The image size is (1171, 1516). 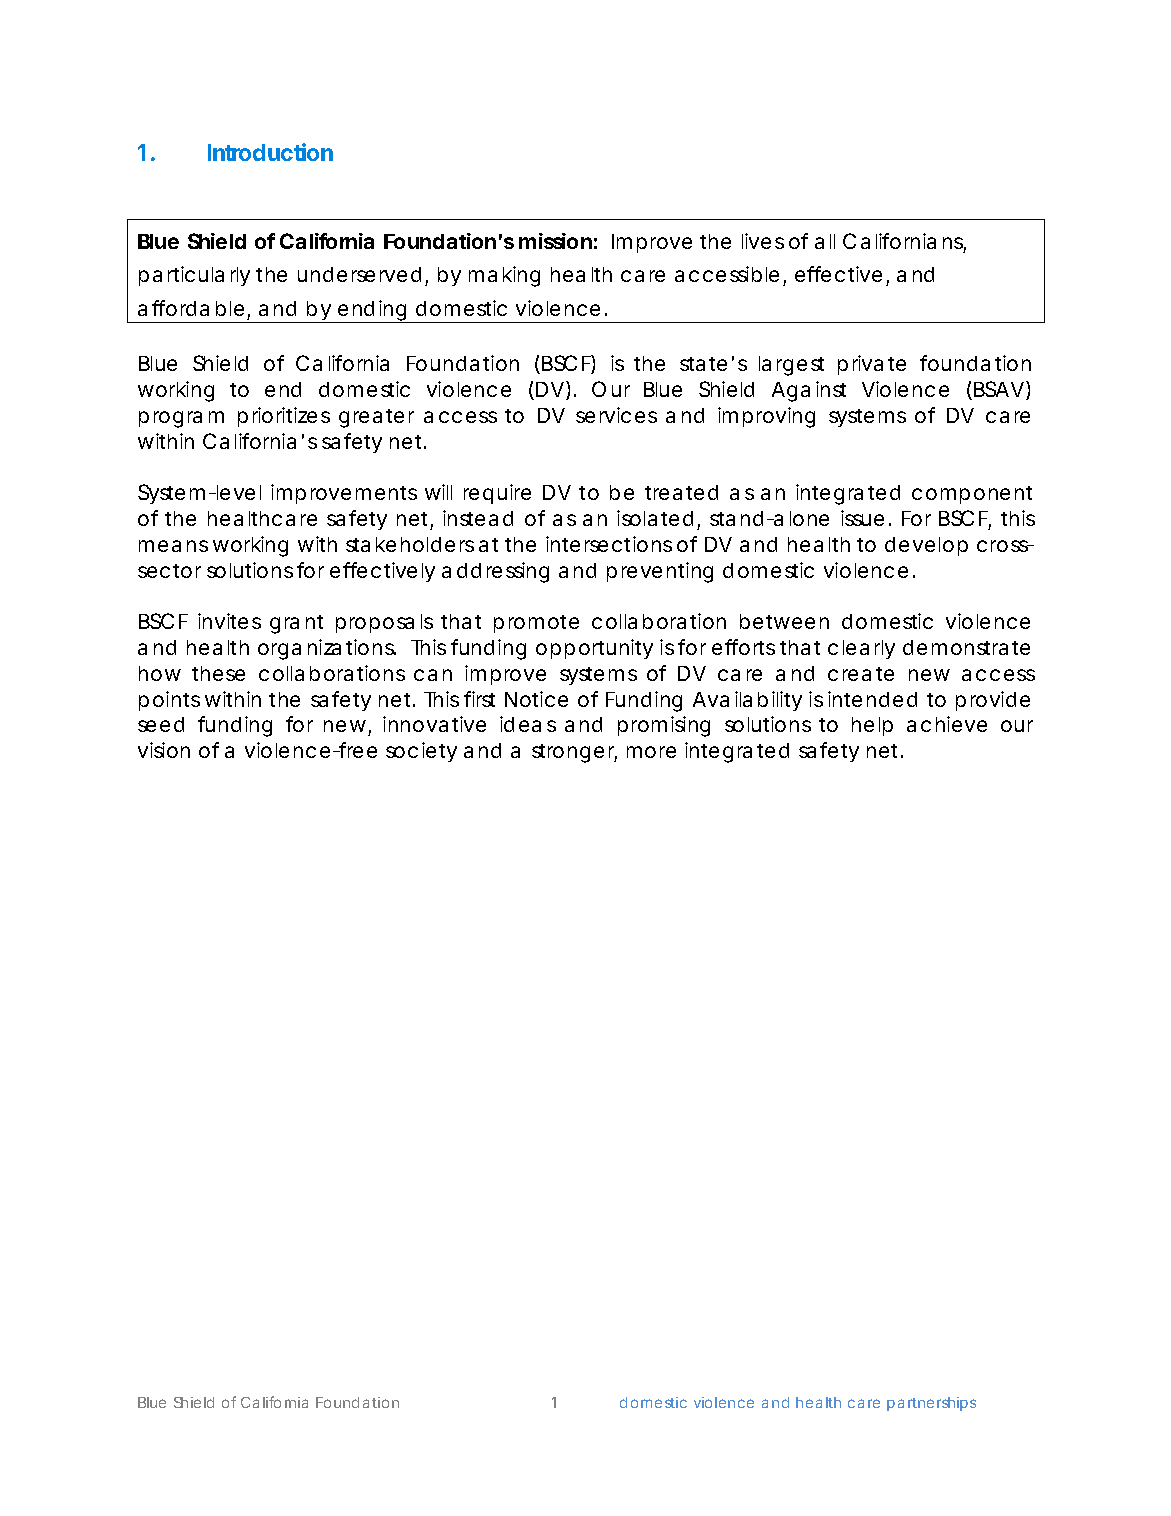 What do you see at coordinates (825, 241) in the document?
I see `all` at bounding box center [825, 241].
